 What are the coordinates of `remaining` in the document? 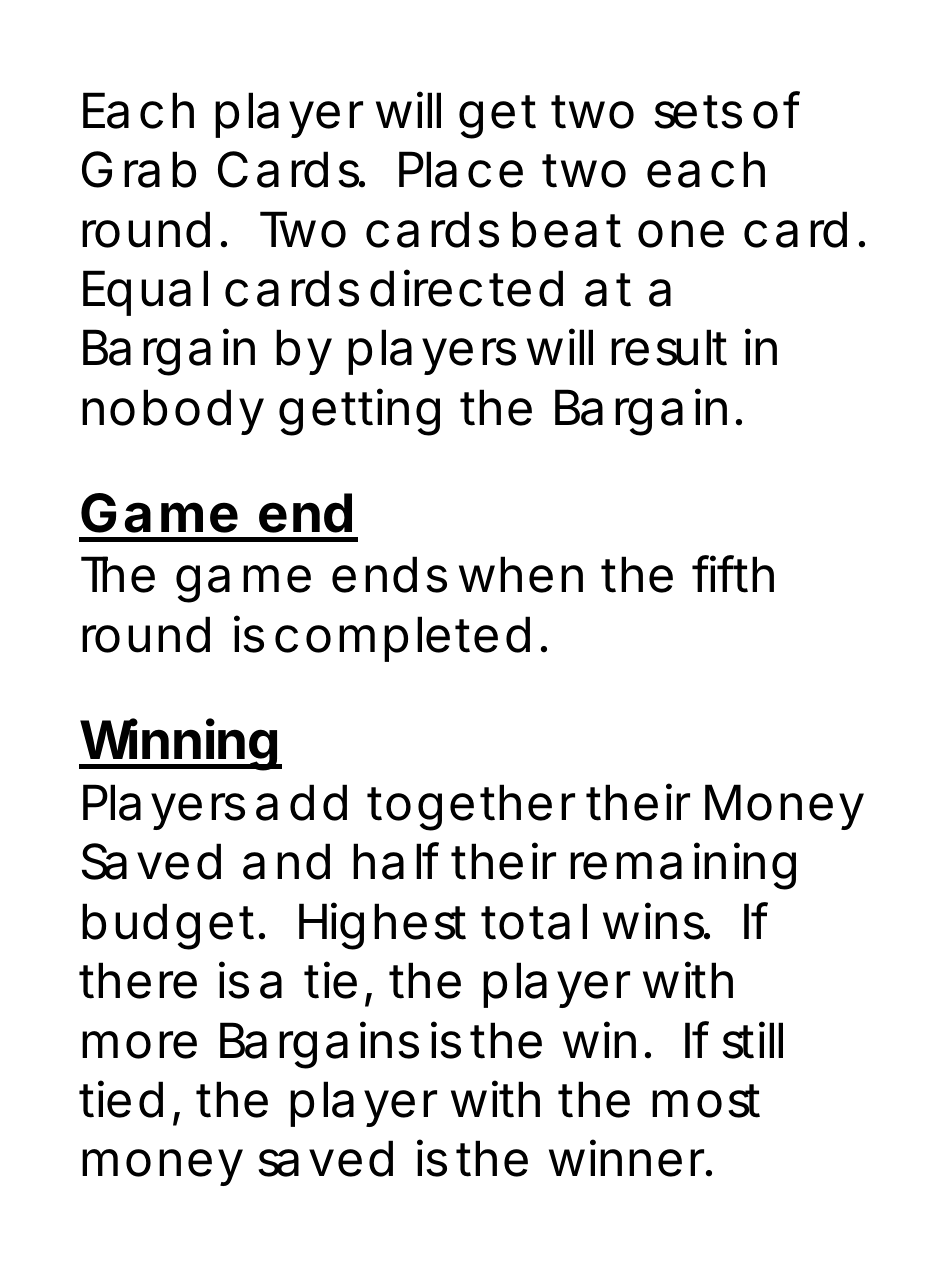 It's located at (683, 866).
